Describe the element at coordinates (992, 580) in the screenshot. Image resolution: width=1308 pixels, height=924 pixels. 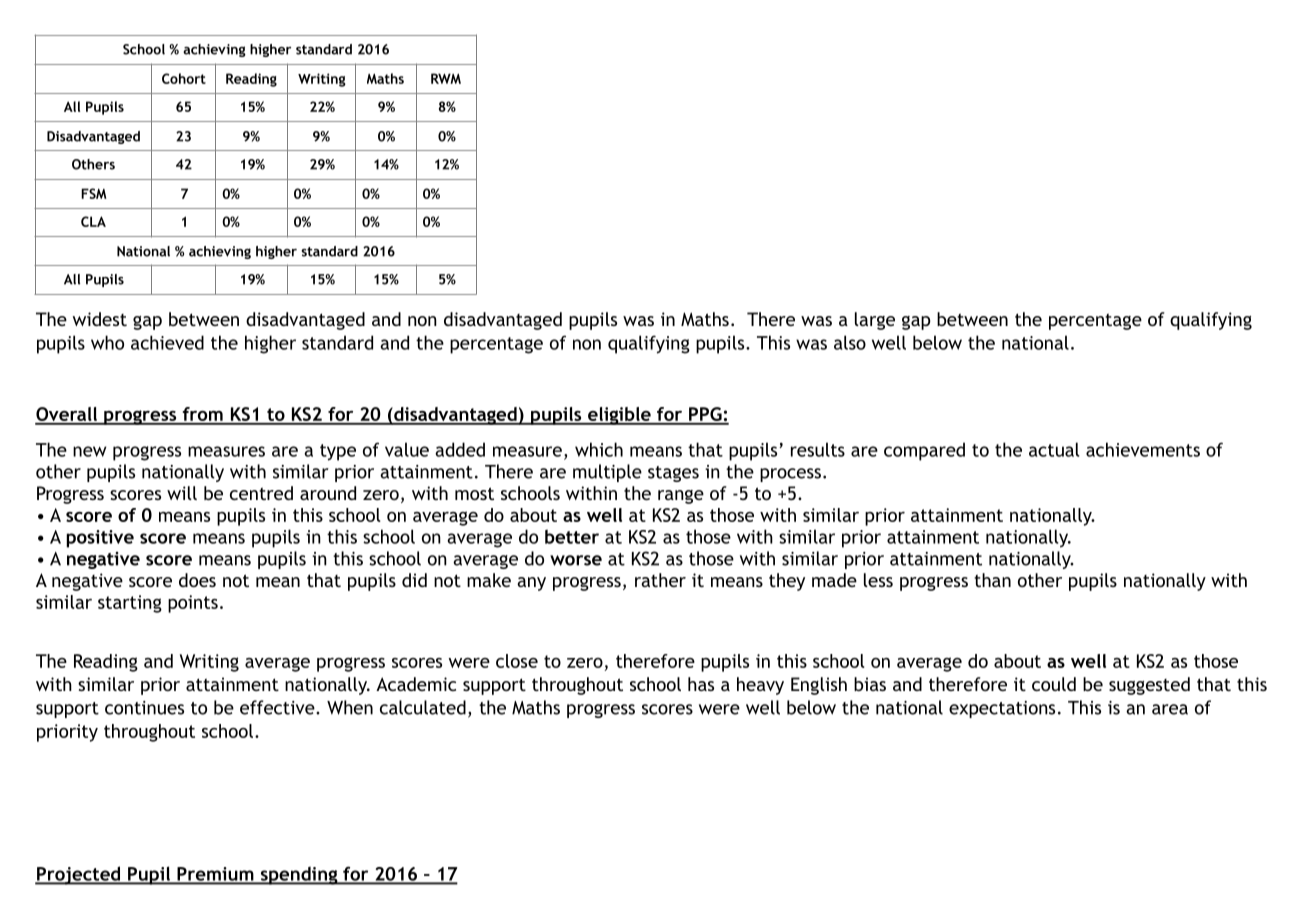
I see `than` at that location.
